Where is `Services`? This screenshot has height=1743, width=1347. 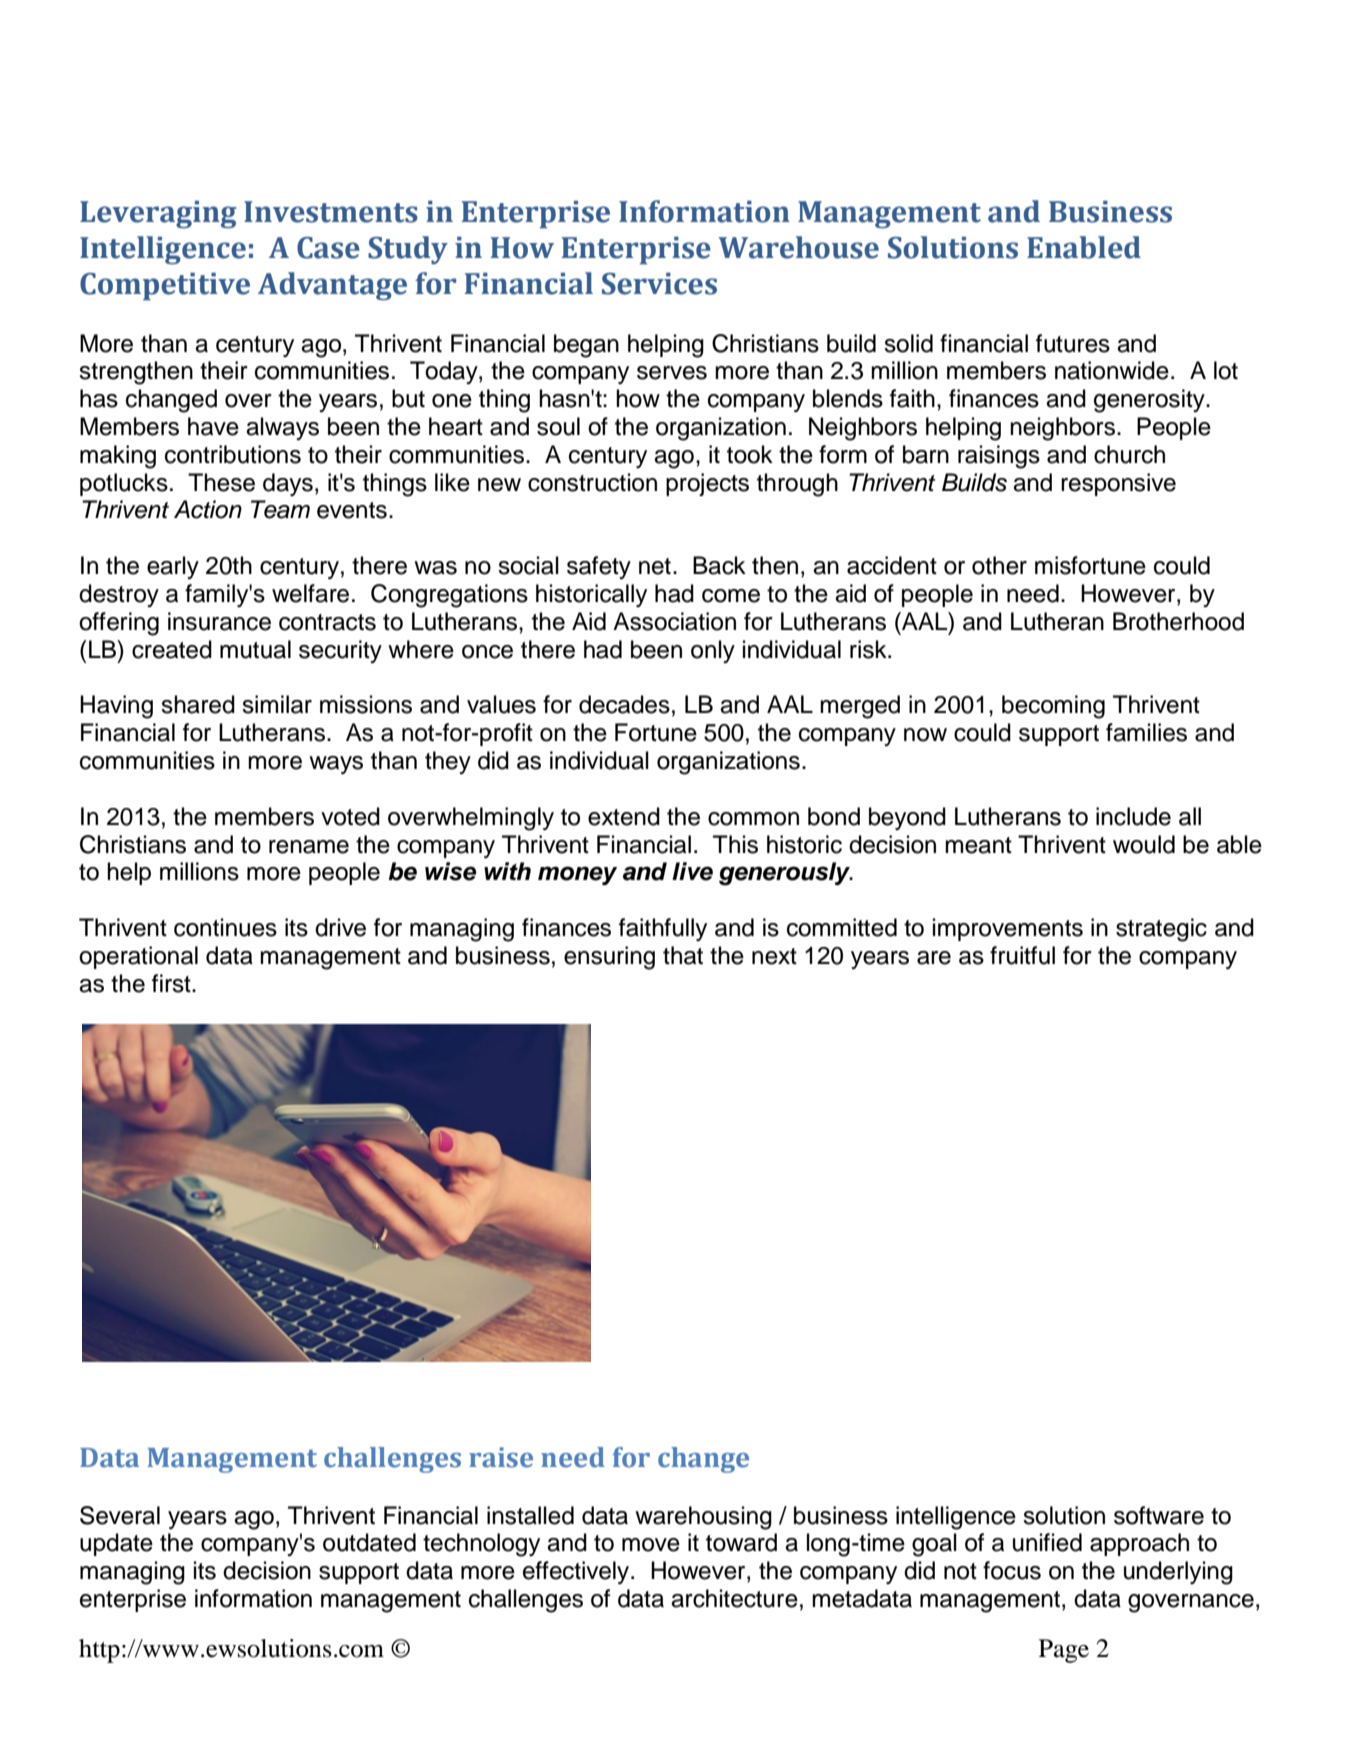
Services is located at coordinates (659, 284).
